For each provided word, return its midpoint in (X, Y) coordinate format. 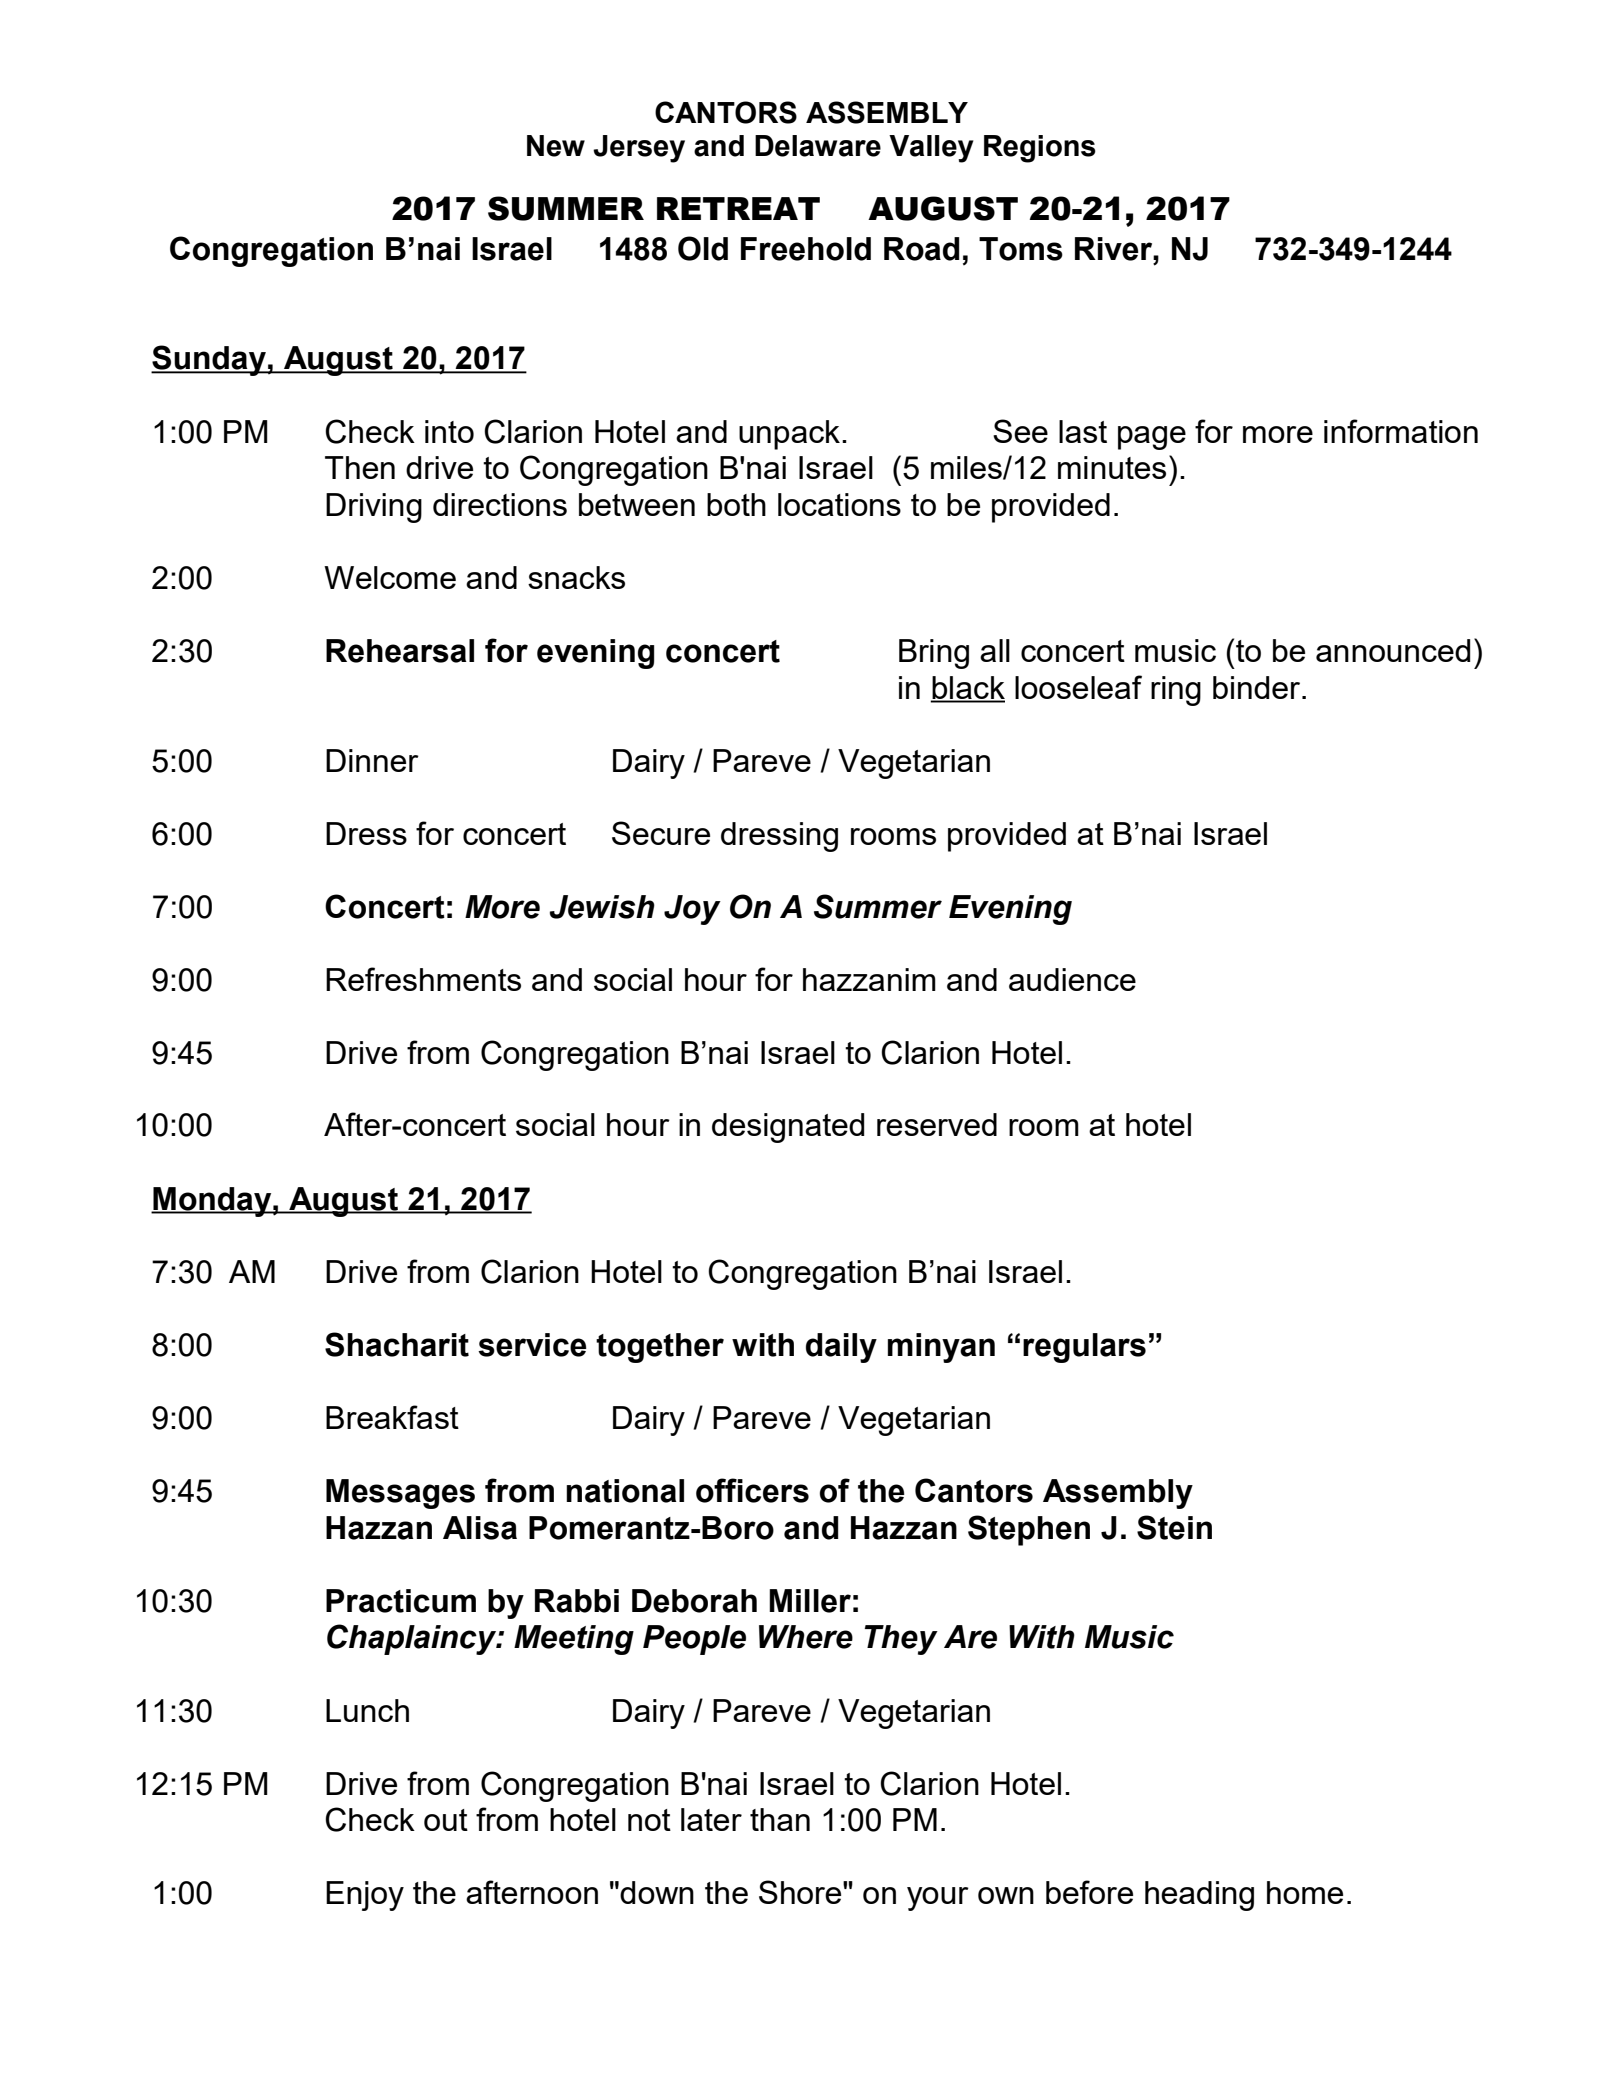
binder (1258, 687)
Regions (1040, 149)
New (556, 146)
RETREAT (738, 208)
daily (841, 1348)
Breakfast (392, 1417)
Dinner (372, 760)
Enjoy (365, 1896)
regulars (1084, 1348)
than (780, 1819)
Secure (661, 833)
